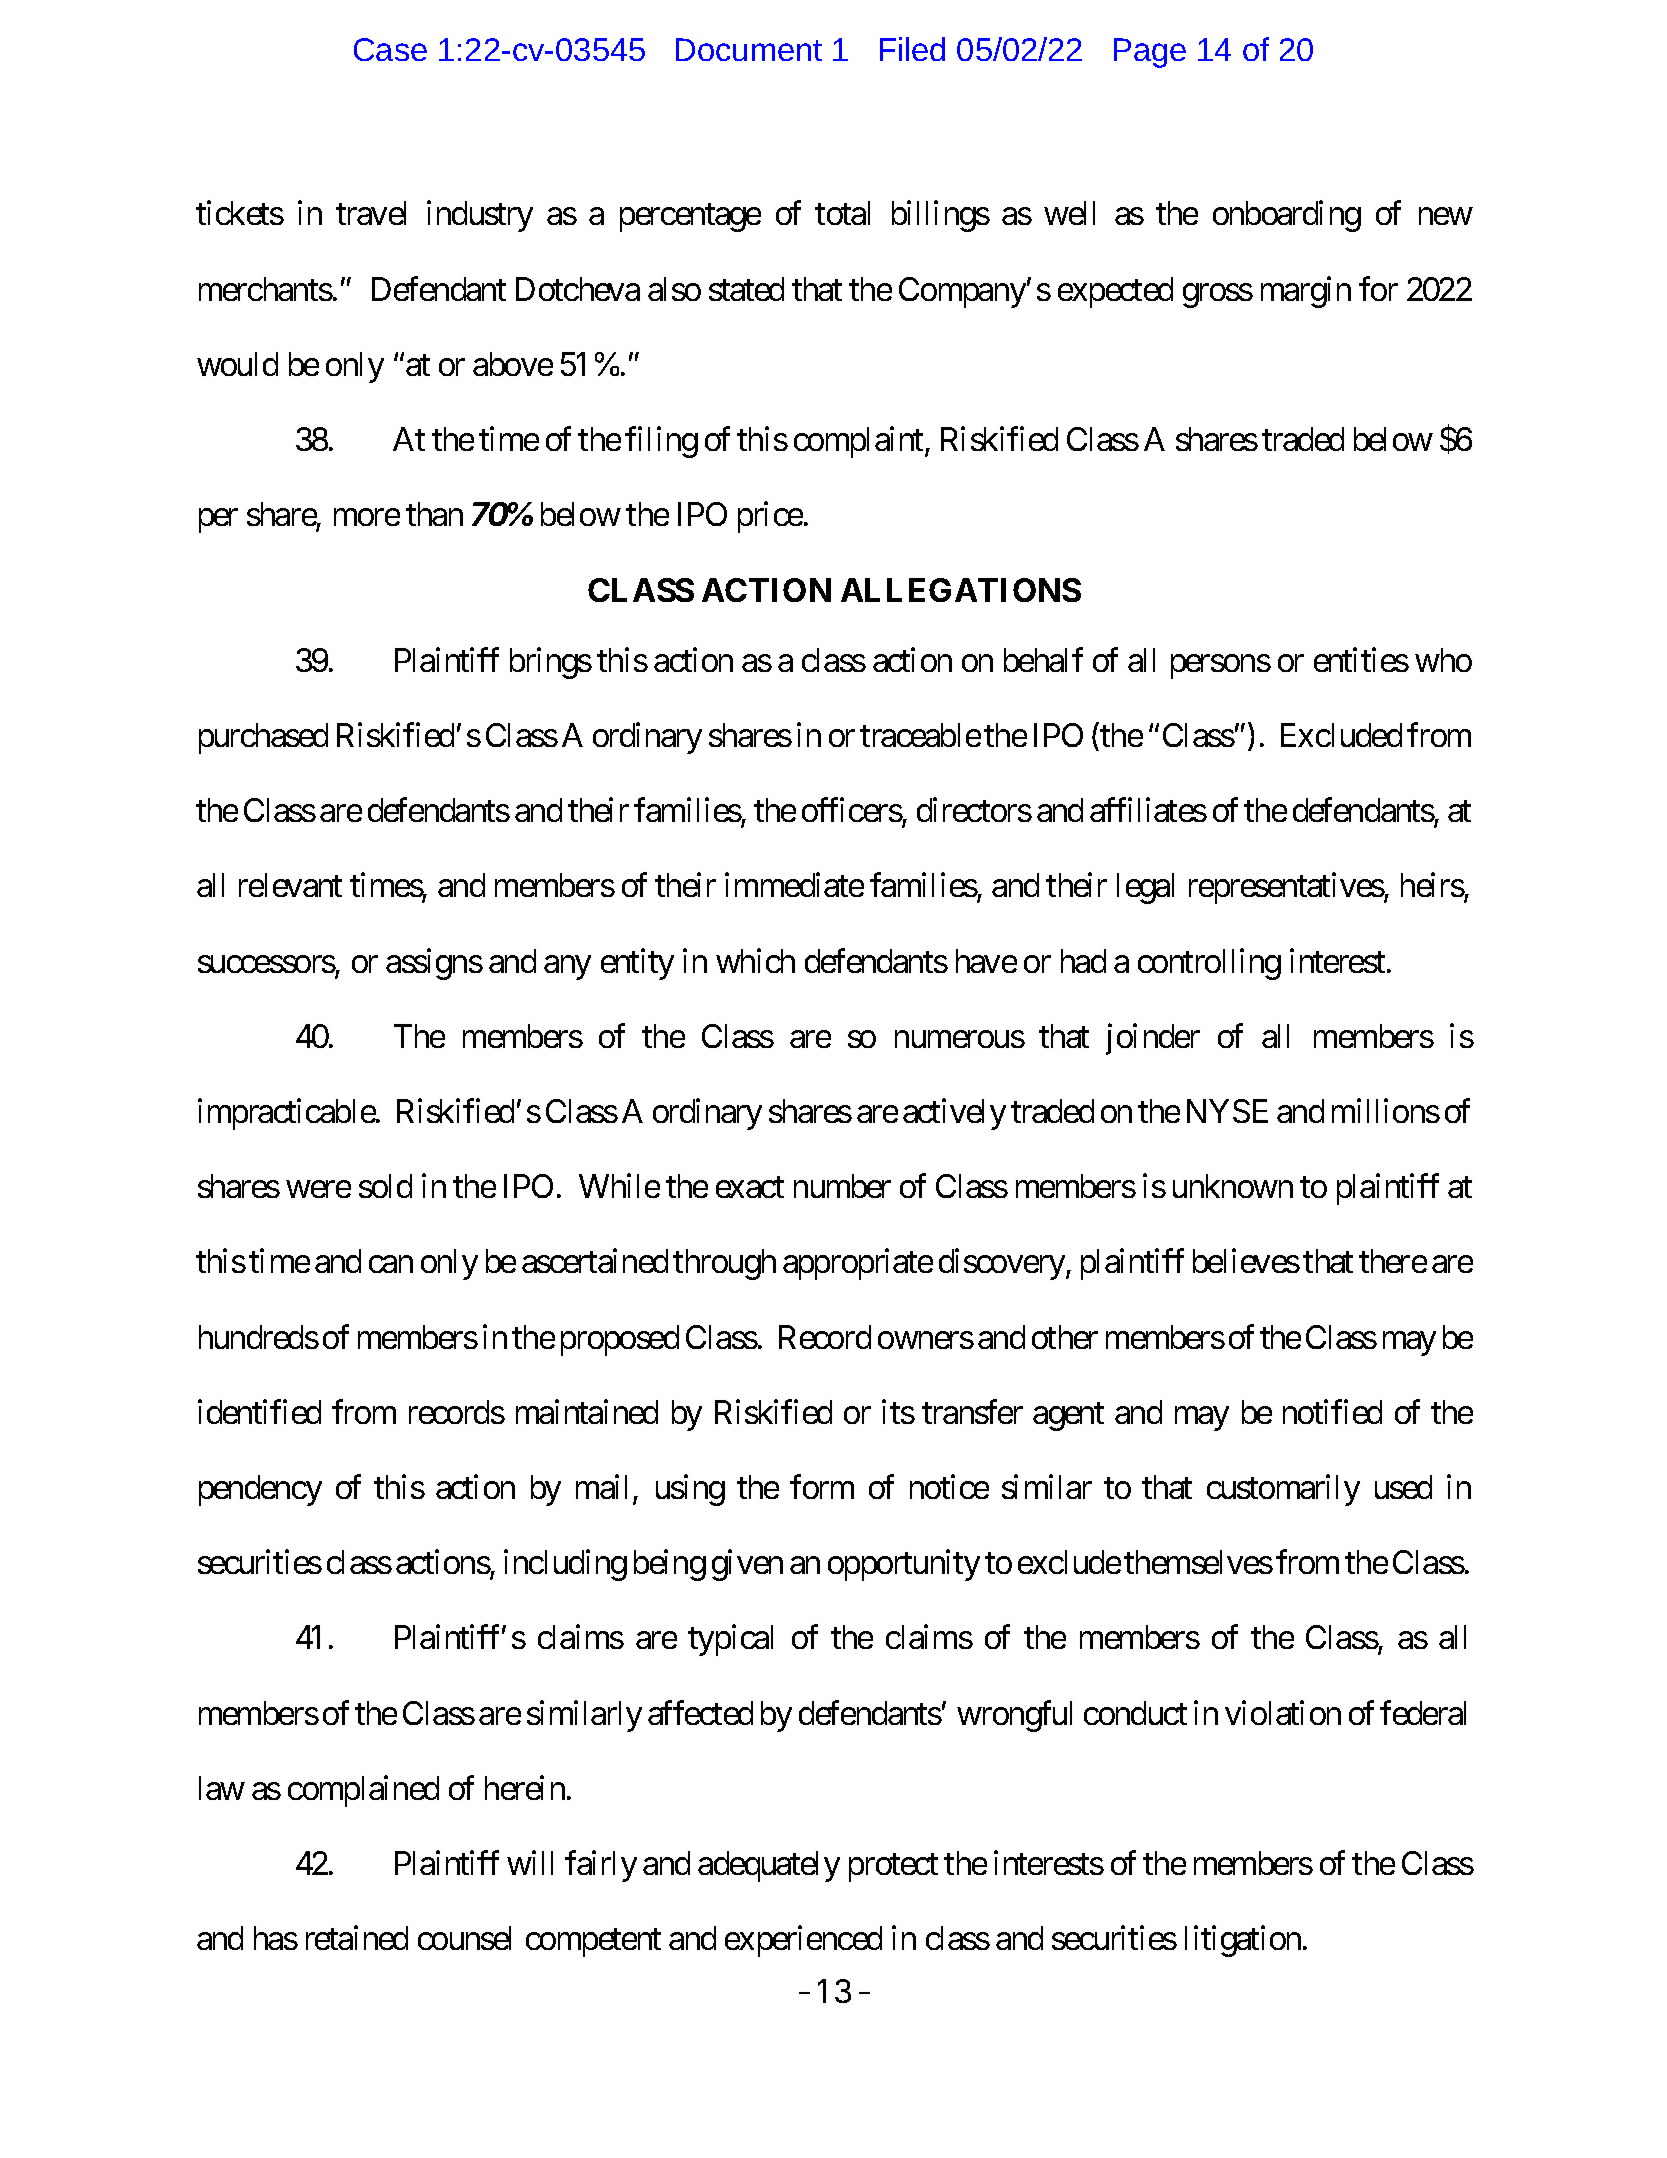  Describe the element at coordinates (1209, 964) in the document. I see `controlling` at that location.
